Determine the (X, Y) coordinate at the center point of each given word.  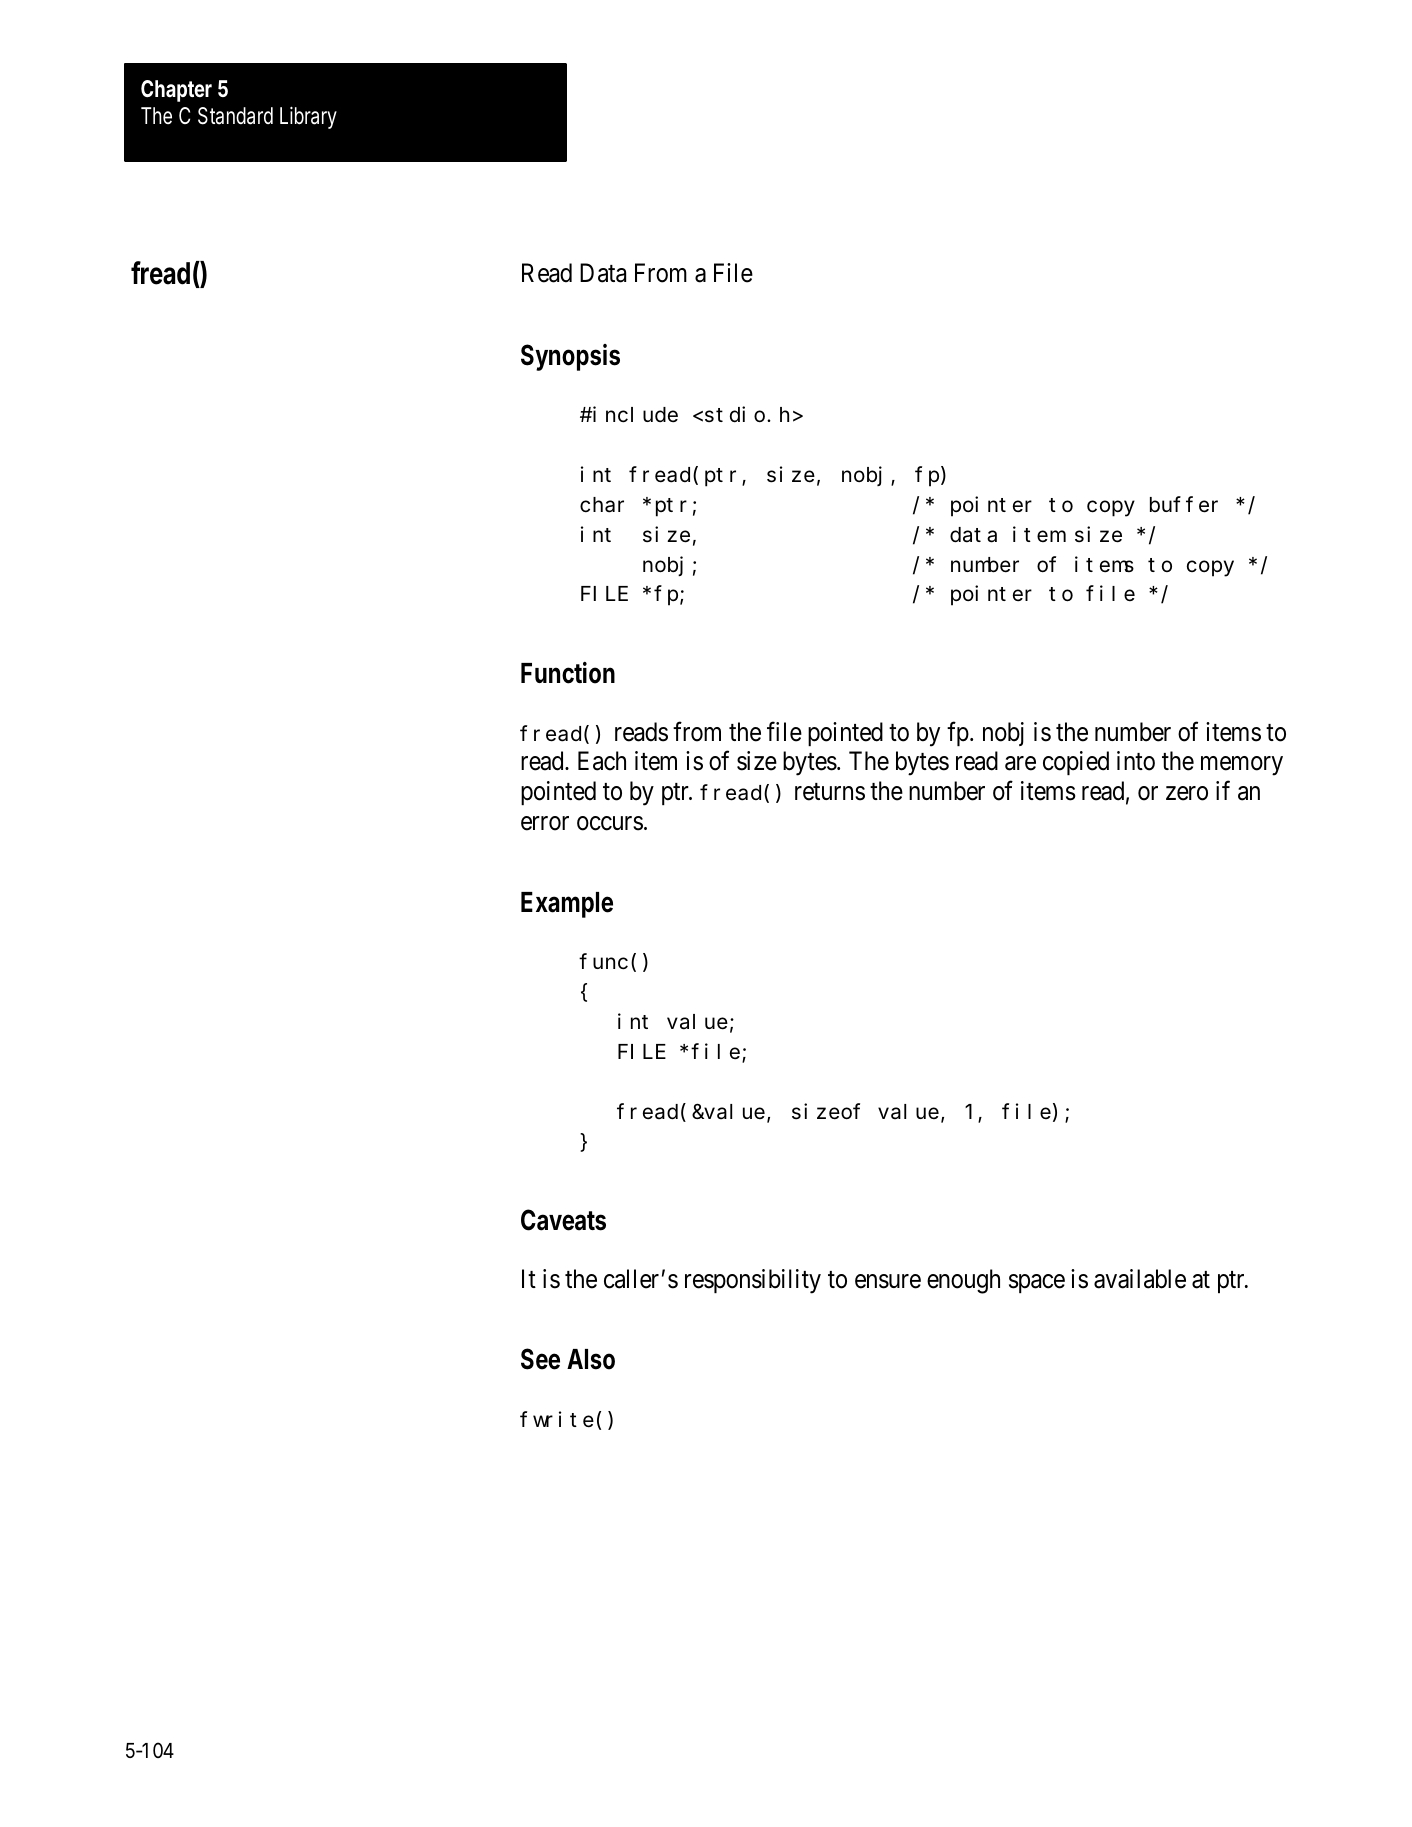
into (1136, 761)
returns (830, 792)
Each (602, 761)
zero (1187, 794)
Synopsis (570, 357)
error (545, 824)
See (540, 1359)
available (1140, 1279)
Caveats (563, 1220)
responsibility (753, 1281)
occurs (610, 824)
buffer (1184, 505)
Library (308, 117)
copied (1076, 763)
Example (567, 905)
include (635, 414)
